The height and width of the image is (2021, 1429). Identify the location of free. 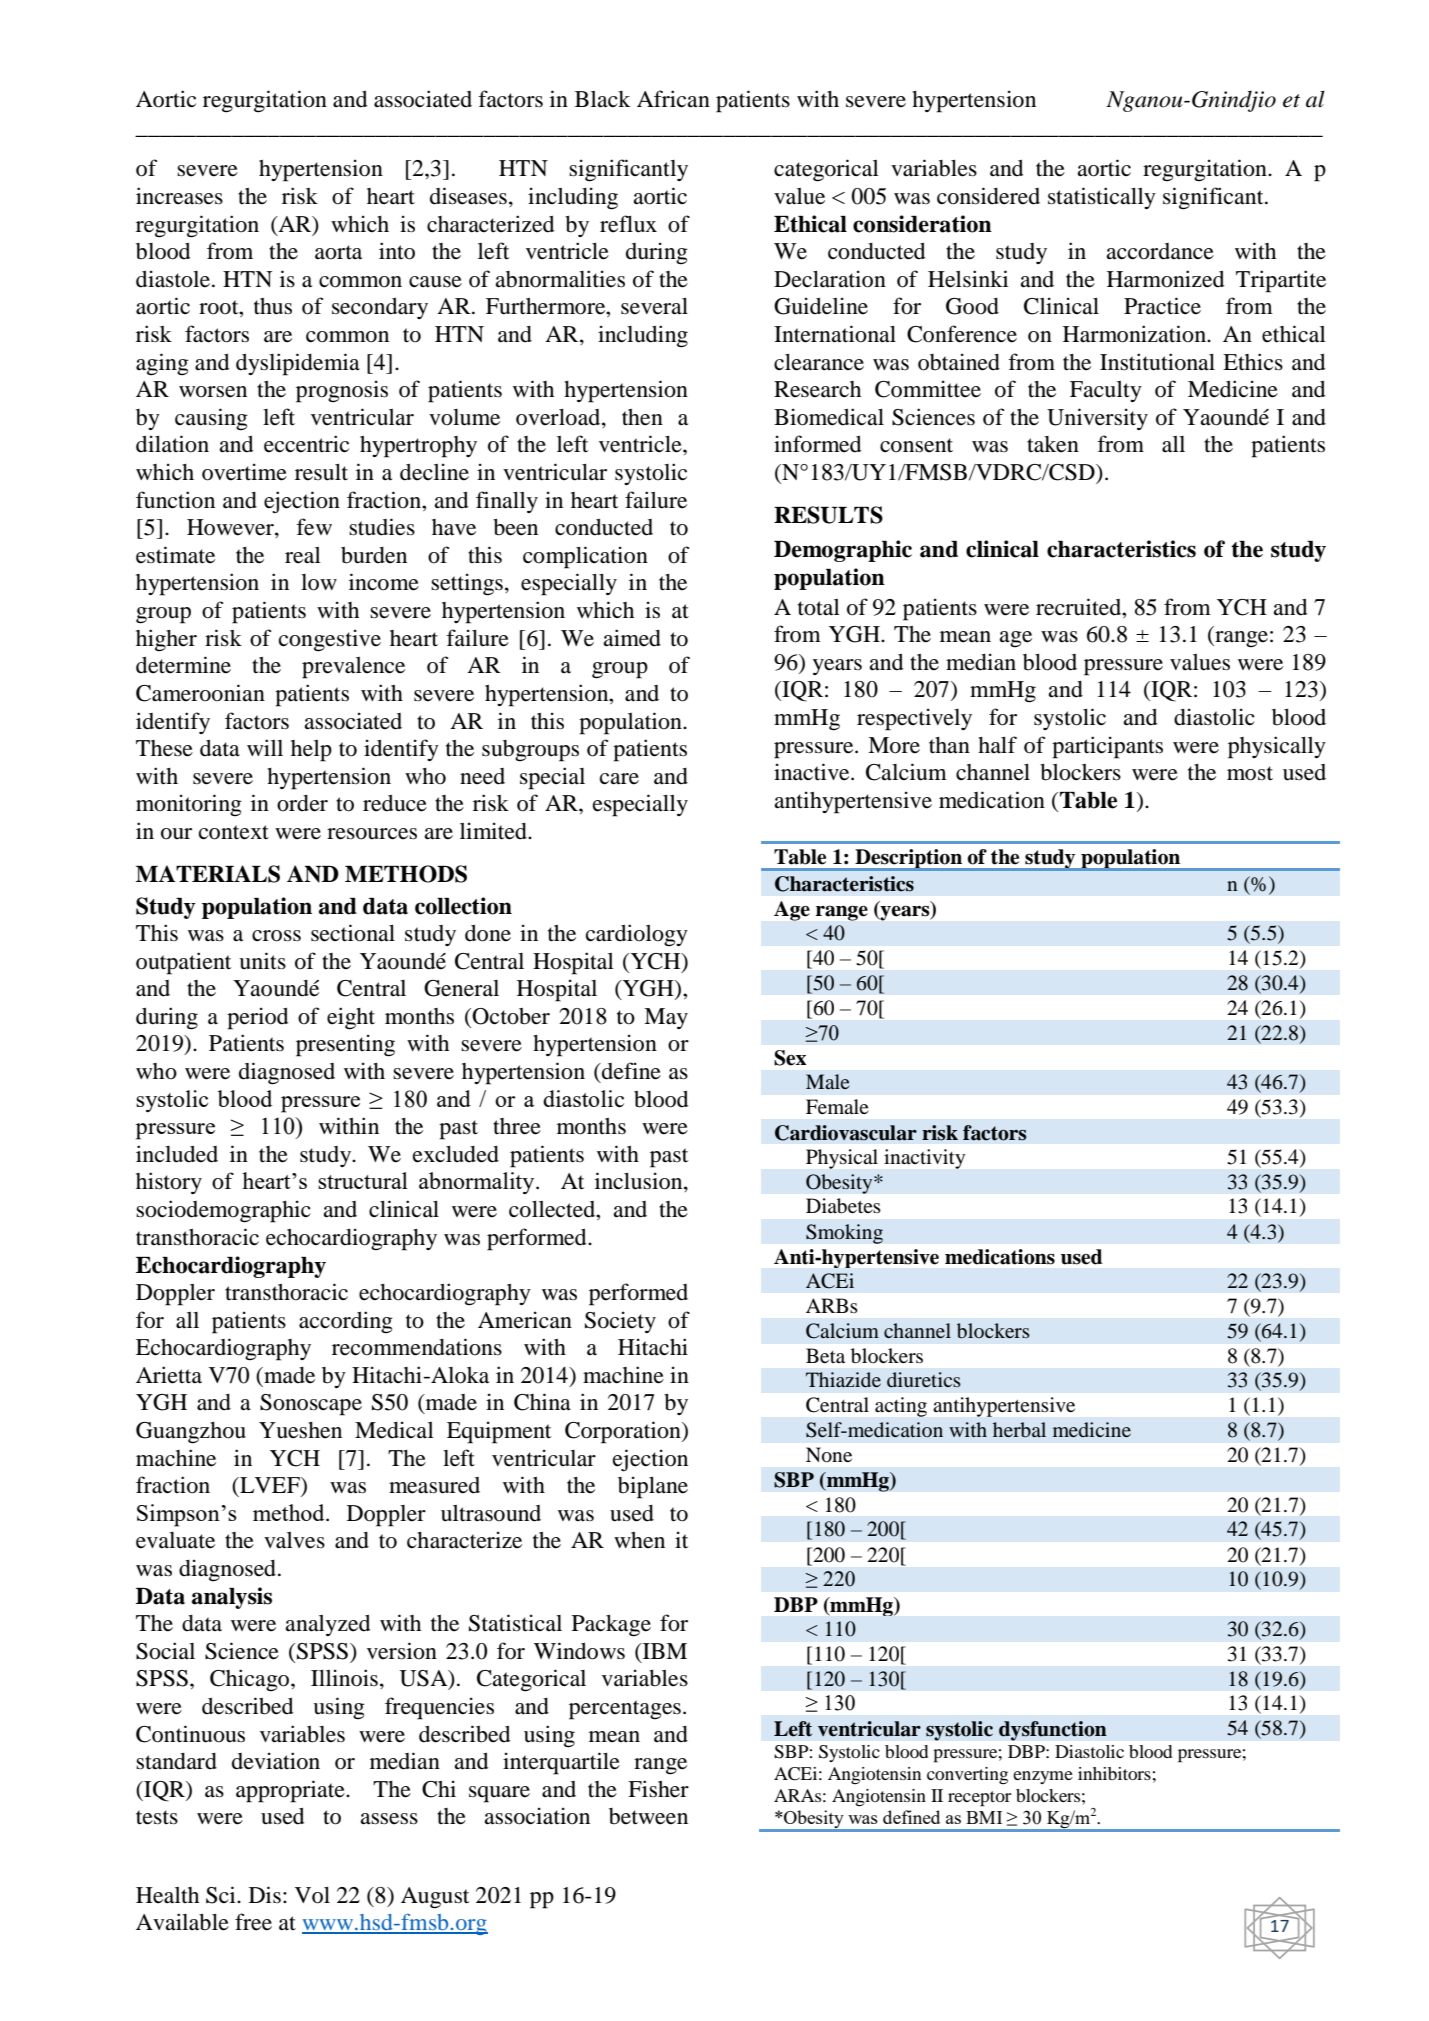
(253, 1922).
